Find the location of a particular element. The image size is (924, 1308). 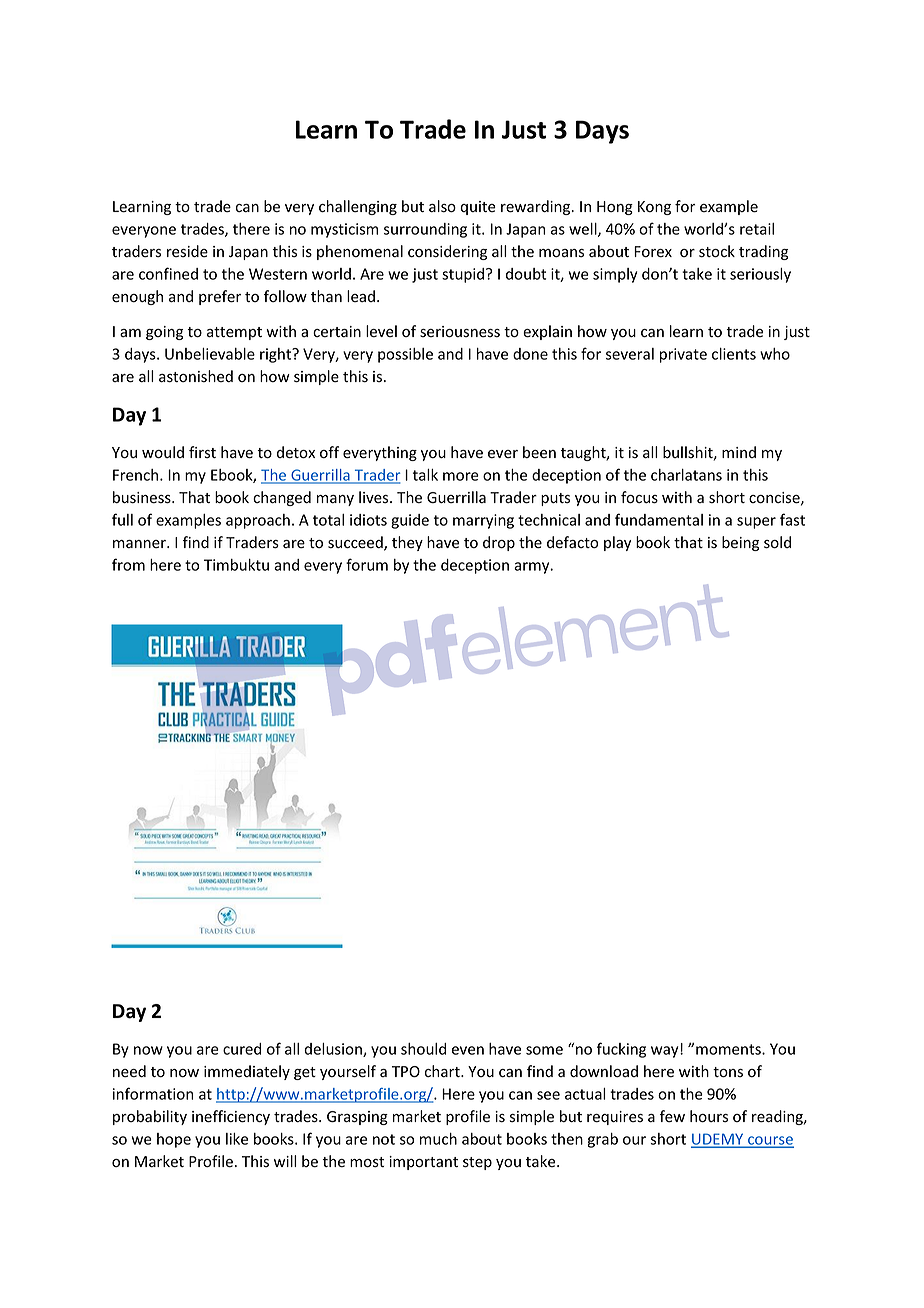

forum is located at coordinates (367, 564).
